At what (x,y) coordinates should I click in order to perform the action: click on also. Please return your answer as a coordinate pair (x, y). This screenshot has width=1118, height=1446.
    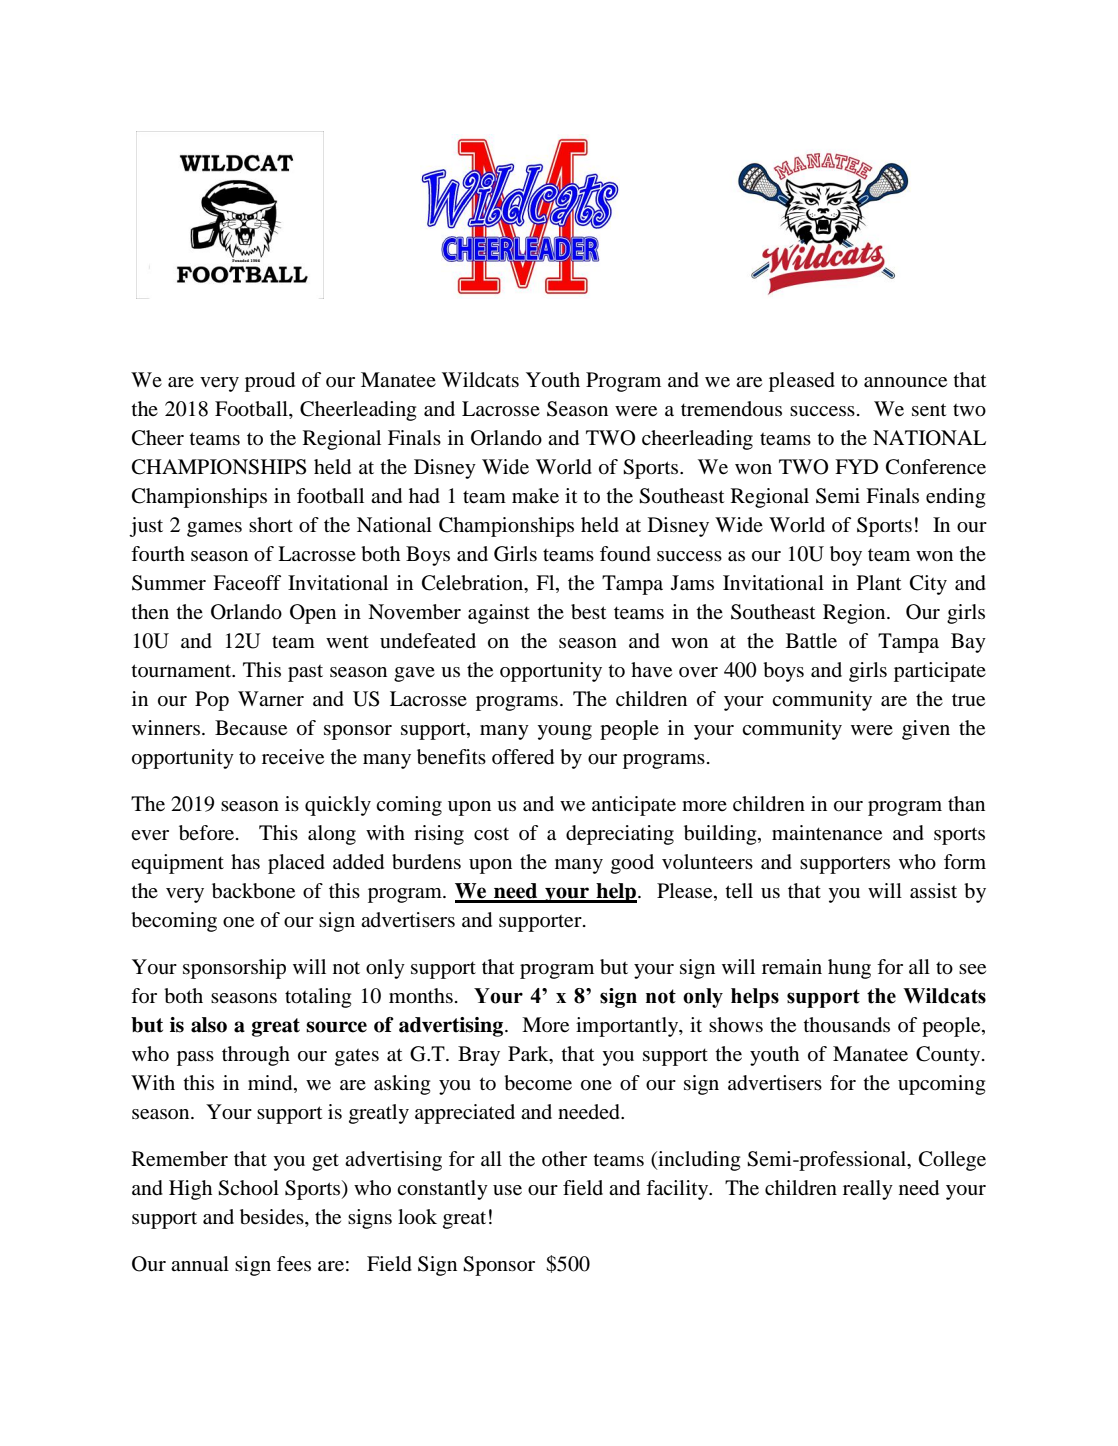
    Looking at the image, I should click on (209, 1025).
